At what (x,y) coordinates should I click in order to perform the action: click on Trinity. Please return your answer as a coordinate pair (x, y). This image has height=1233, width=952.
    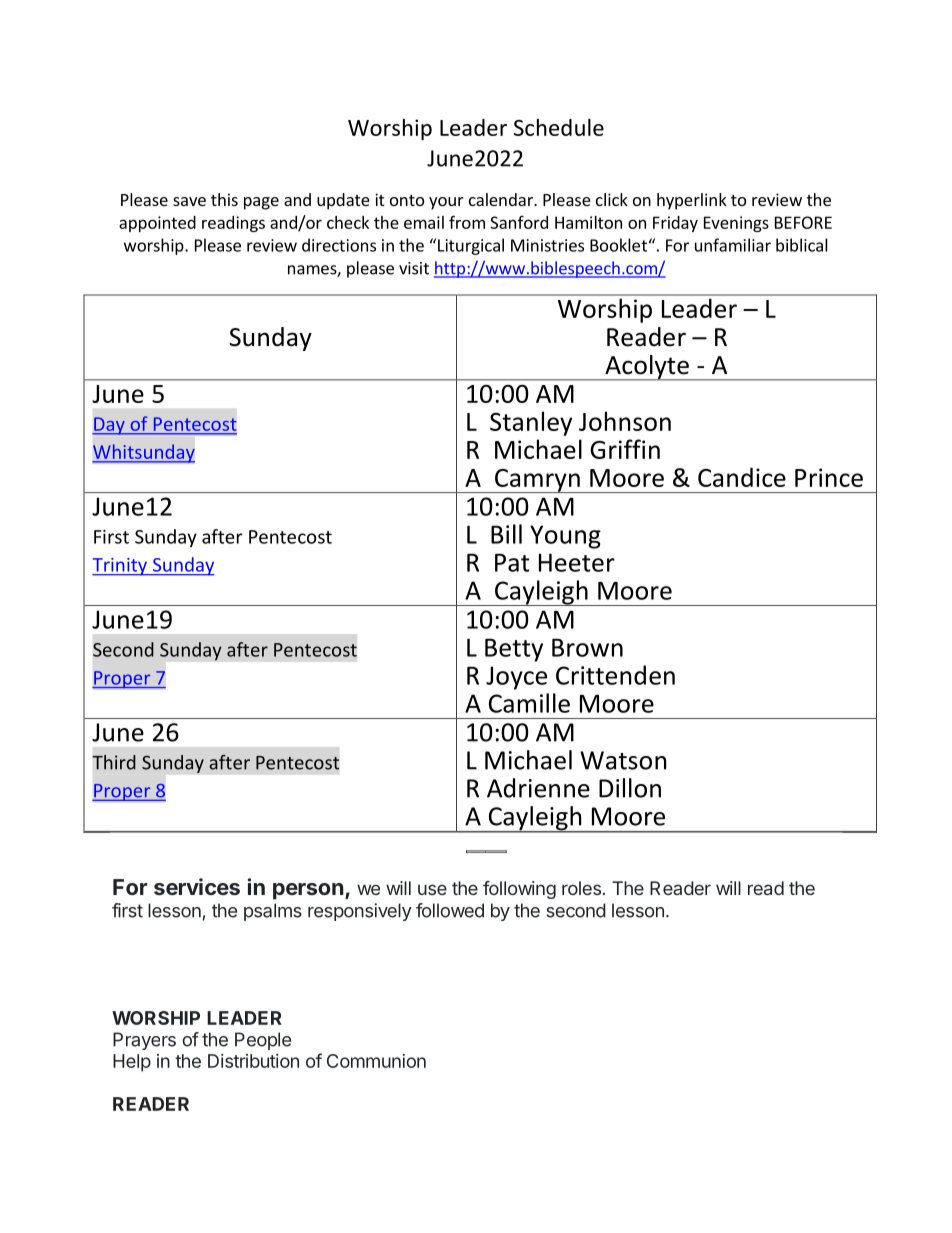
    Looking at the image, I should click on (120, 567).
